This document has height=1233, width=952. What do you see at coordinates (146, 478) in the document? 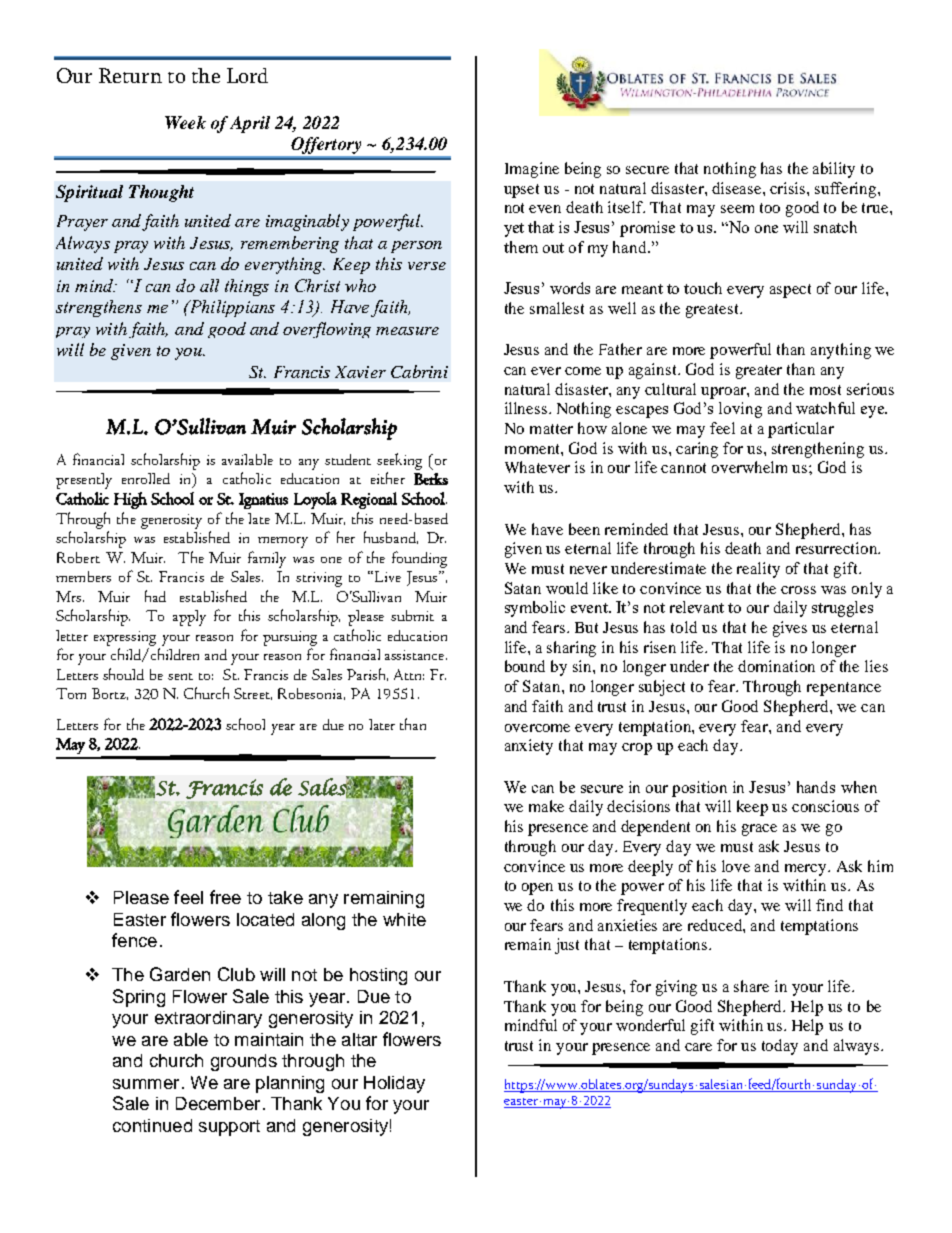
I see `enrolled` at bounding box center [146, 478].
